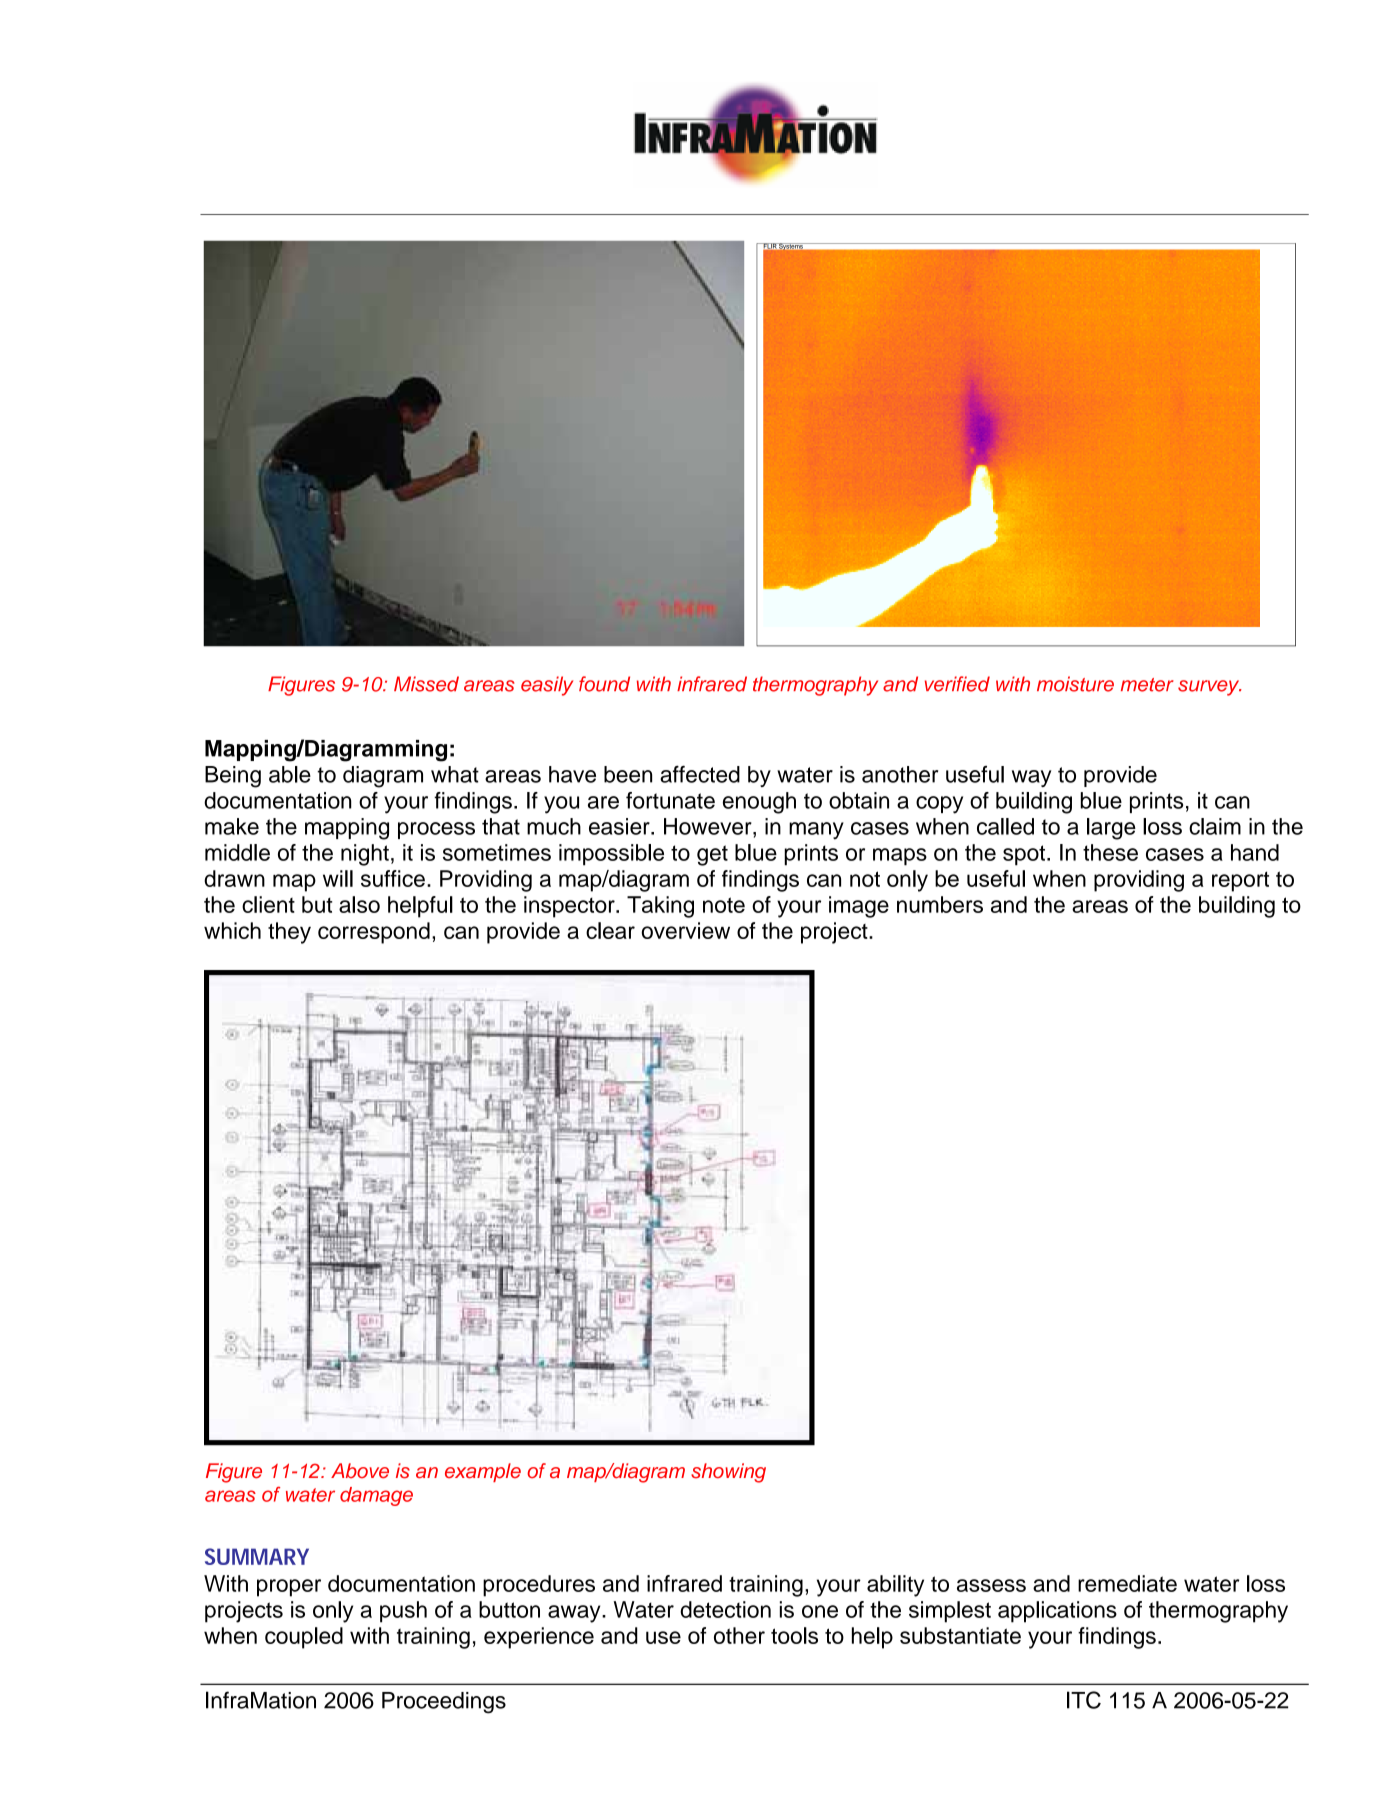  I want to click on coupled, so click(304, 1638).
